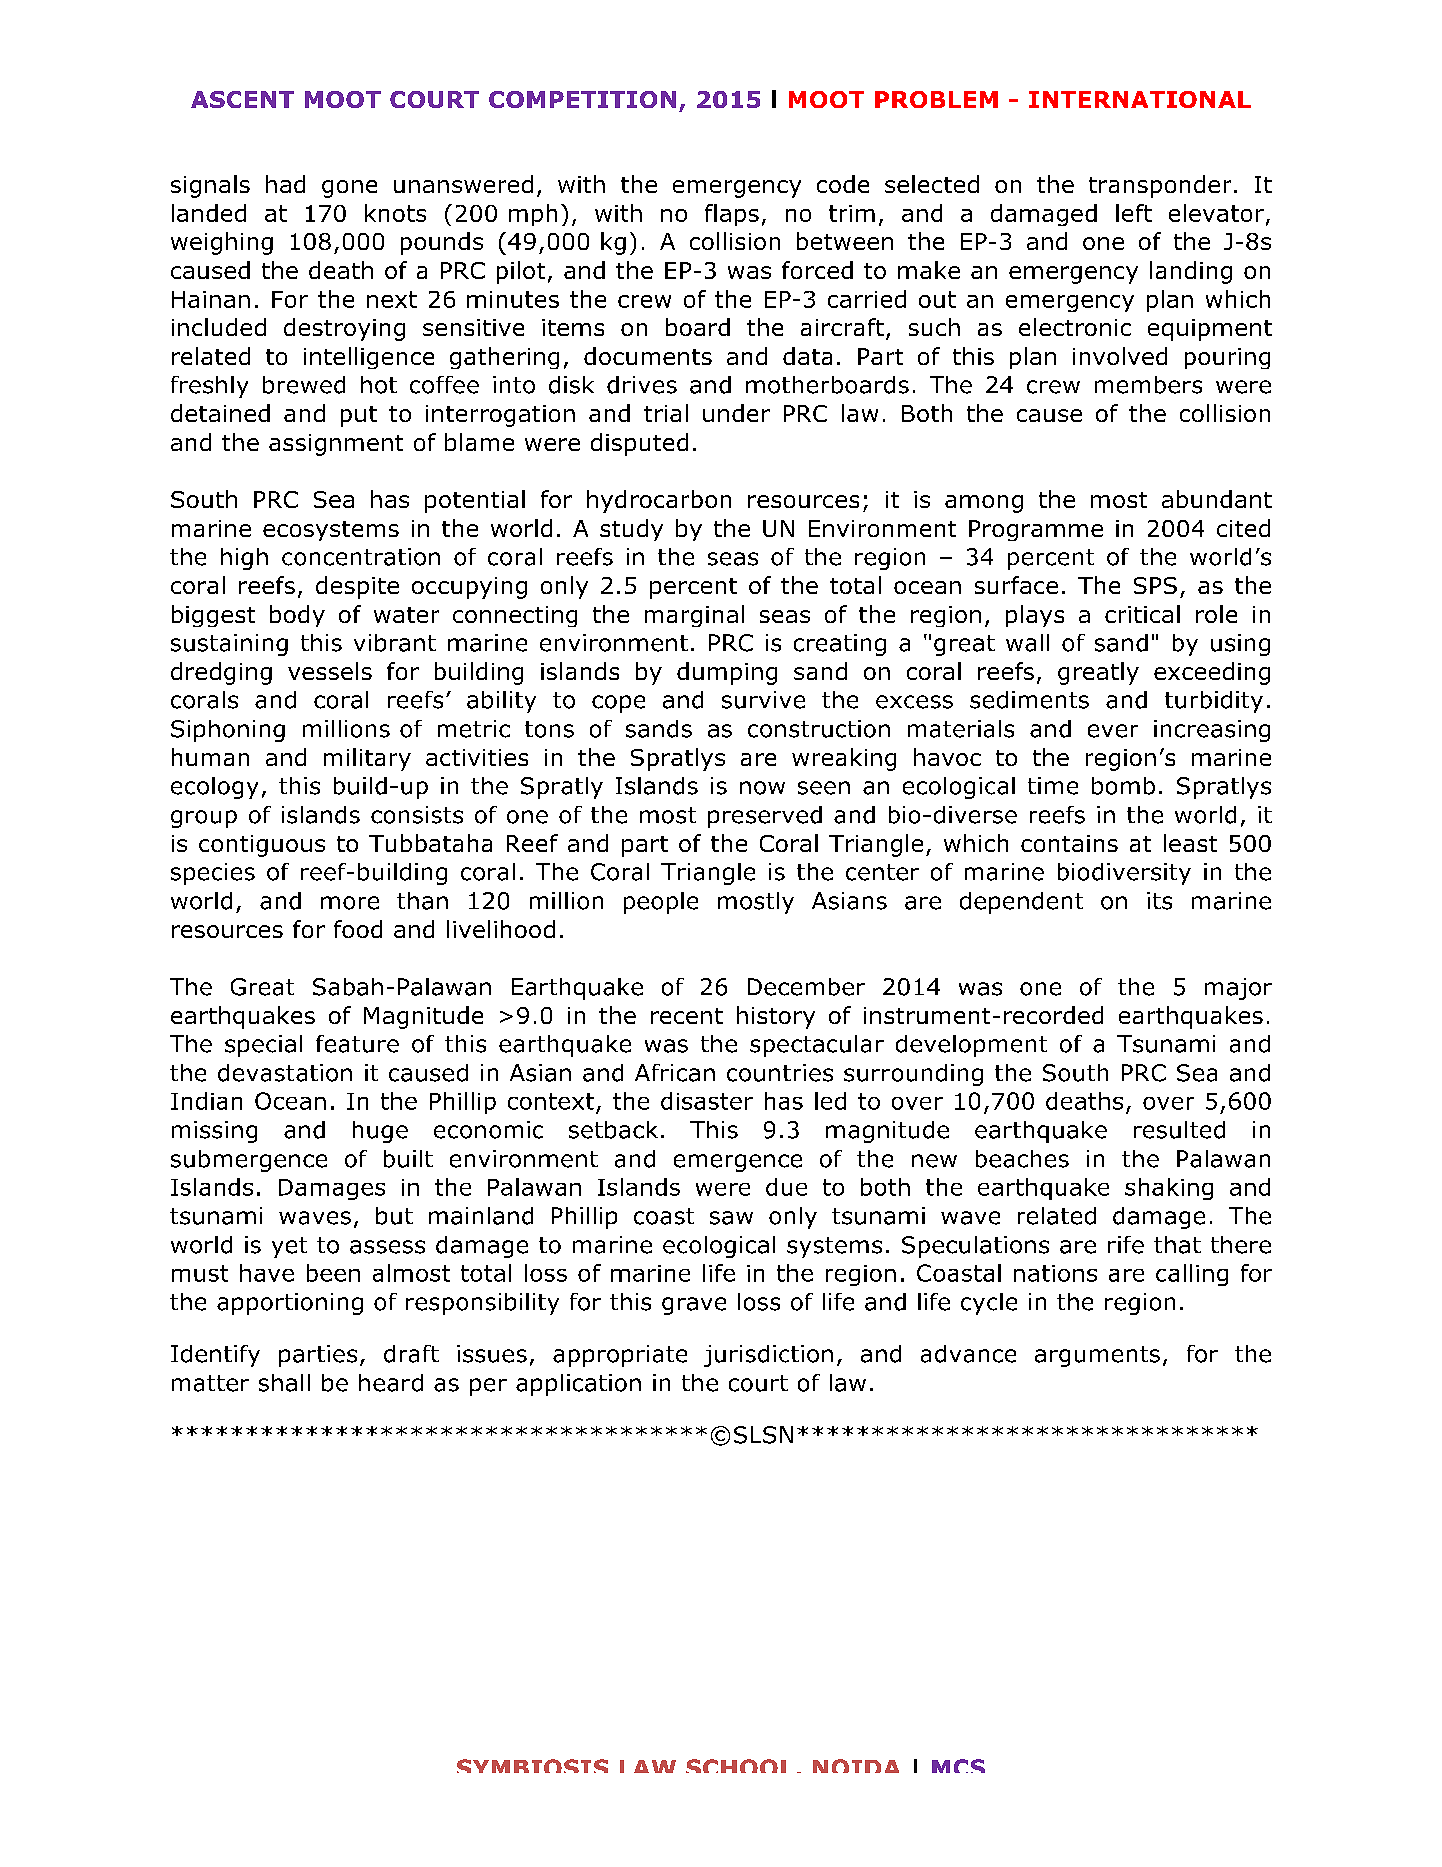  Describe the element at coordinates (727, 673) in the screenshot. I see `dumping` at that location.
